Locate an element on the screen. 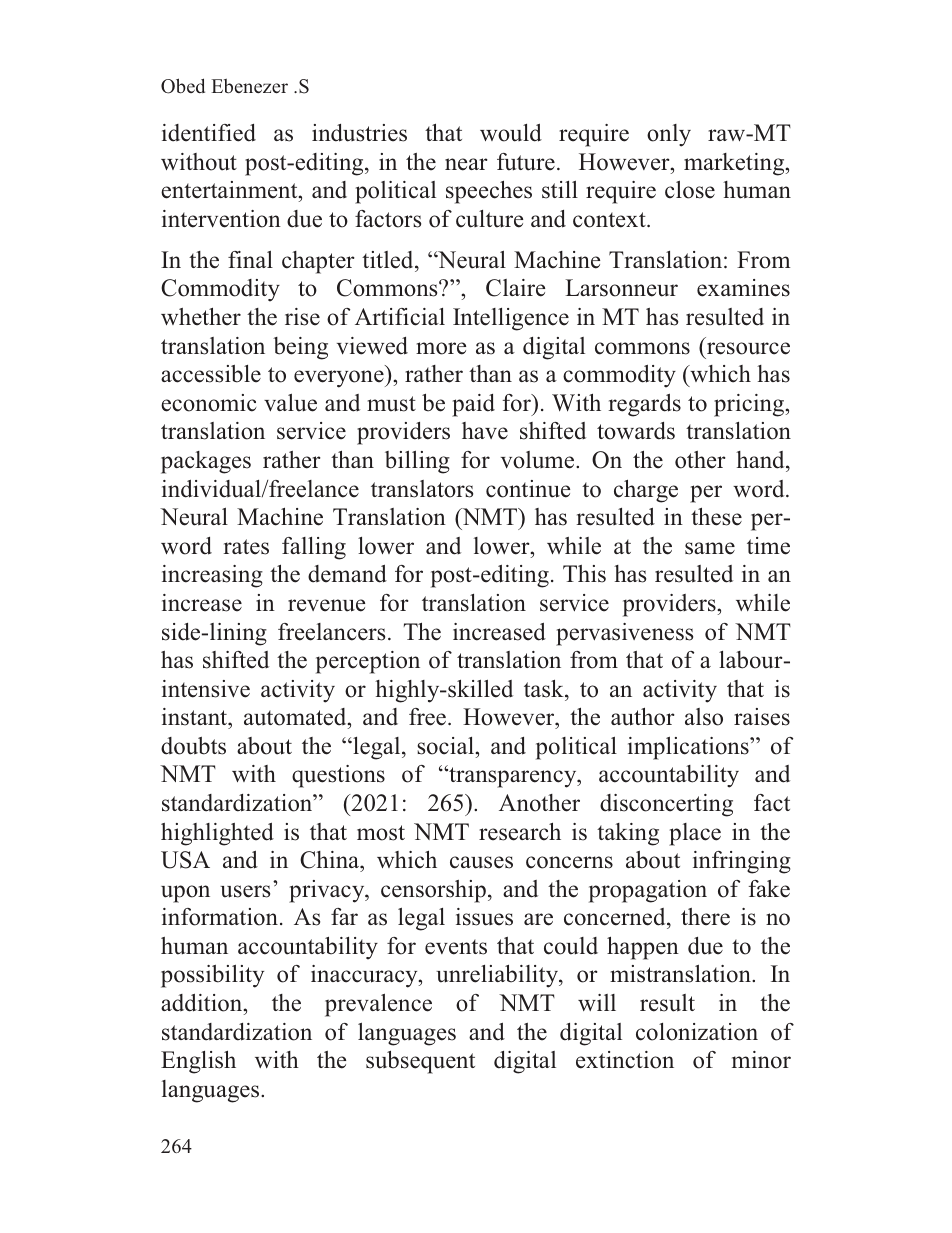 The image size is (952, 1233). subsequent is located at coordinates (420, 1062).
